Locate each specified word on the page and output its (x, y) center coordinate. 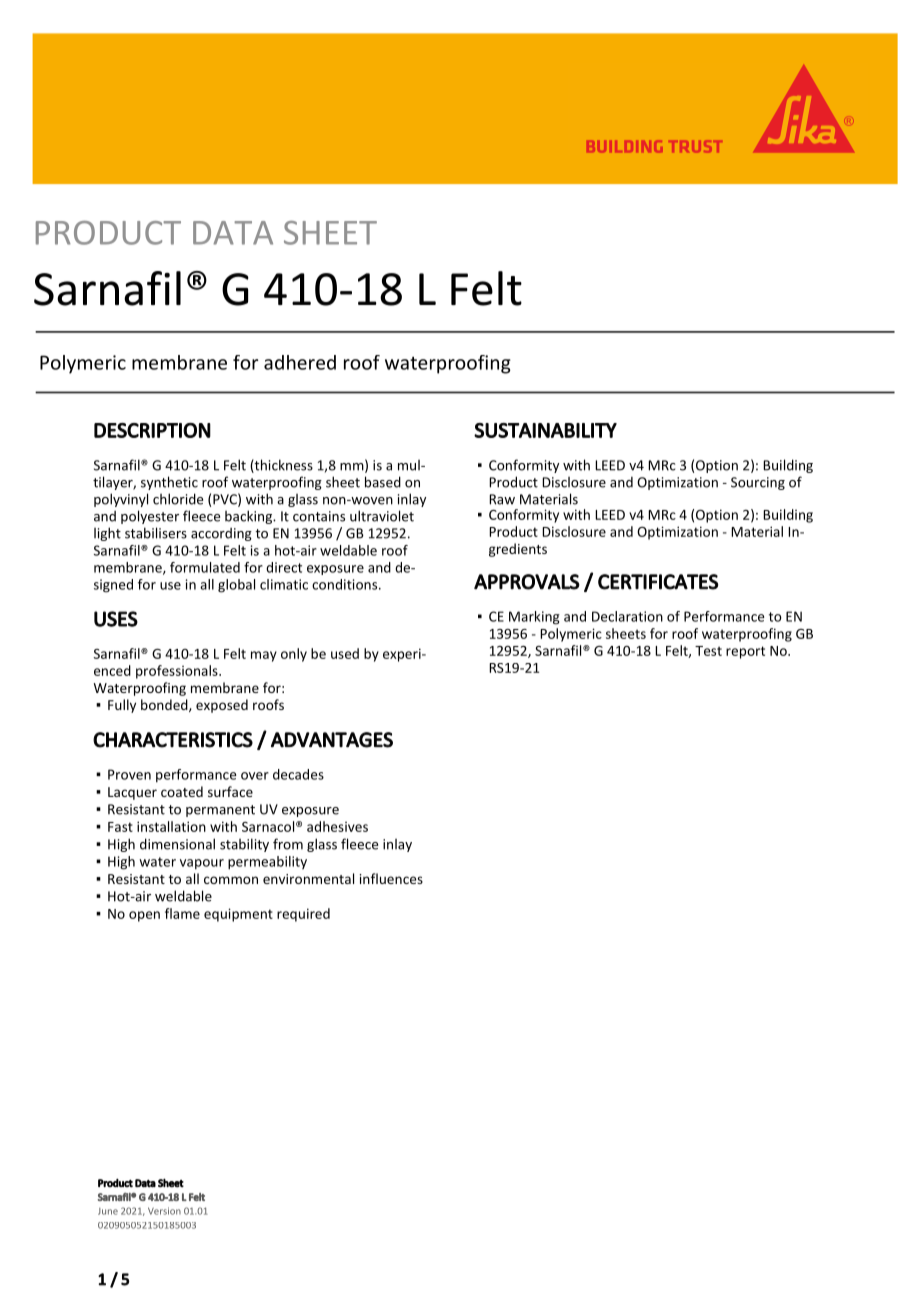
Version (164, 1211)
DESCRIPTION (152, 430)
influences (391, 878)
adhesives (337, 826)
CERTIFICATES (658, 582)
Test (708, 651)
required (303, 915)
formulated (205, 567)
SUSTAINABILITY (545, 430)
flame (182, 913)
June (108, 1211)
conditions (346, 584)
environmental (308, 878)
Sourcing (758, 483)
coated (182, 791)
